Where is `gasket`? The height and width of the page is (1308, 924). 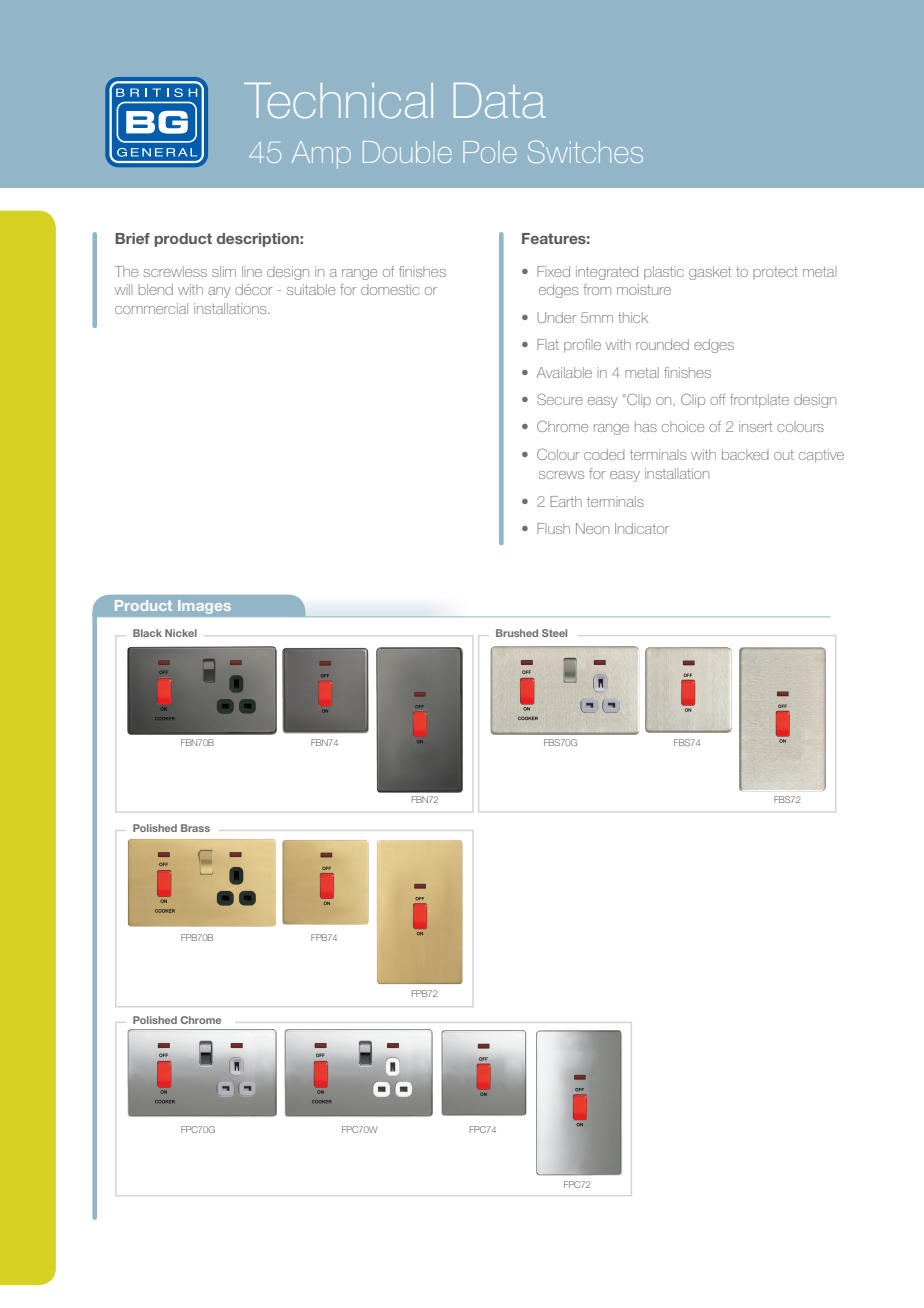 gasket is located at coordinates (710, 273).
